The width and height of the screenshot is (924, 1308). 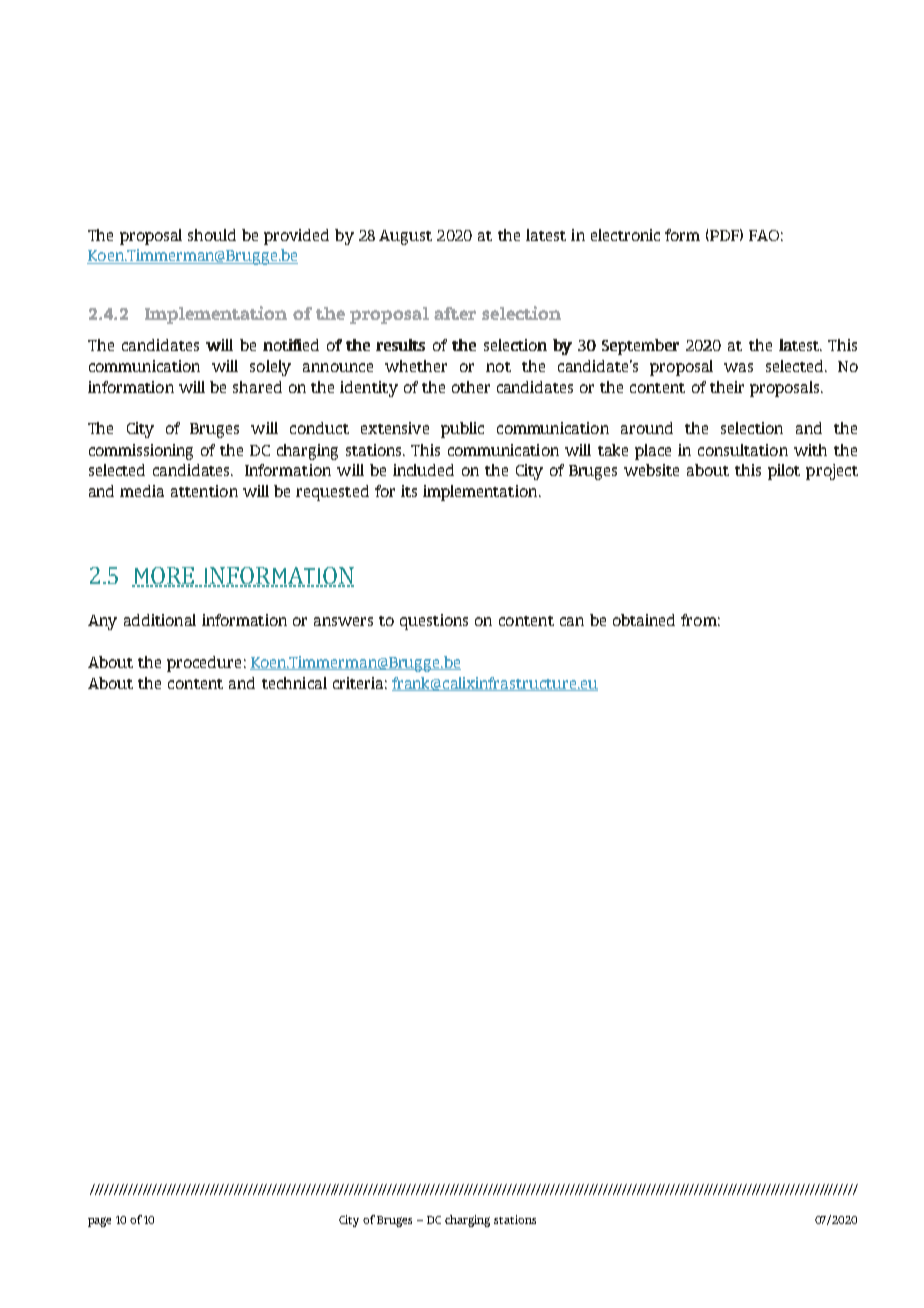 What do you see at coordinates (164, 577) in the screenshot?
I see `MORE` at bounding box center [164, 577].
